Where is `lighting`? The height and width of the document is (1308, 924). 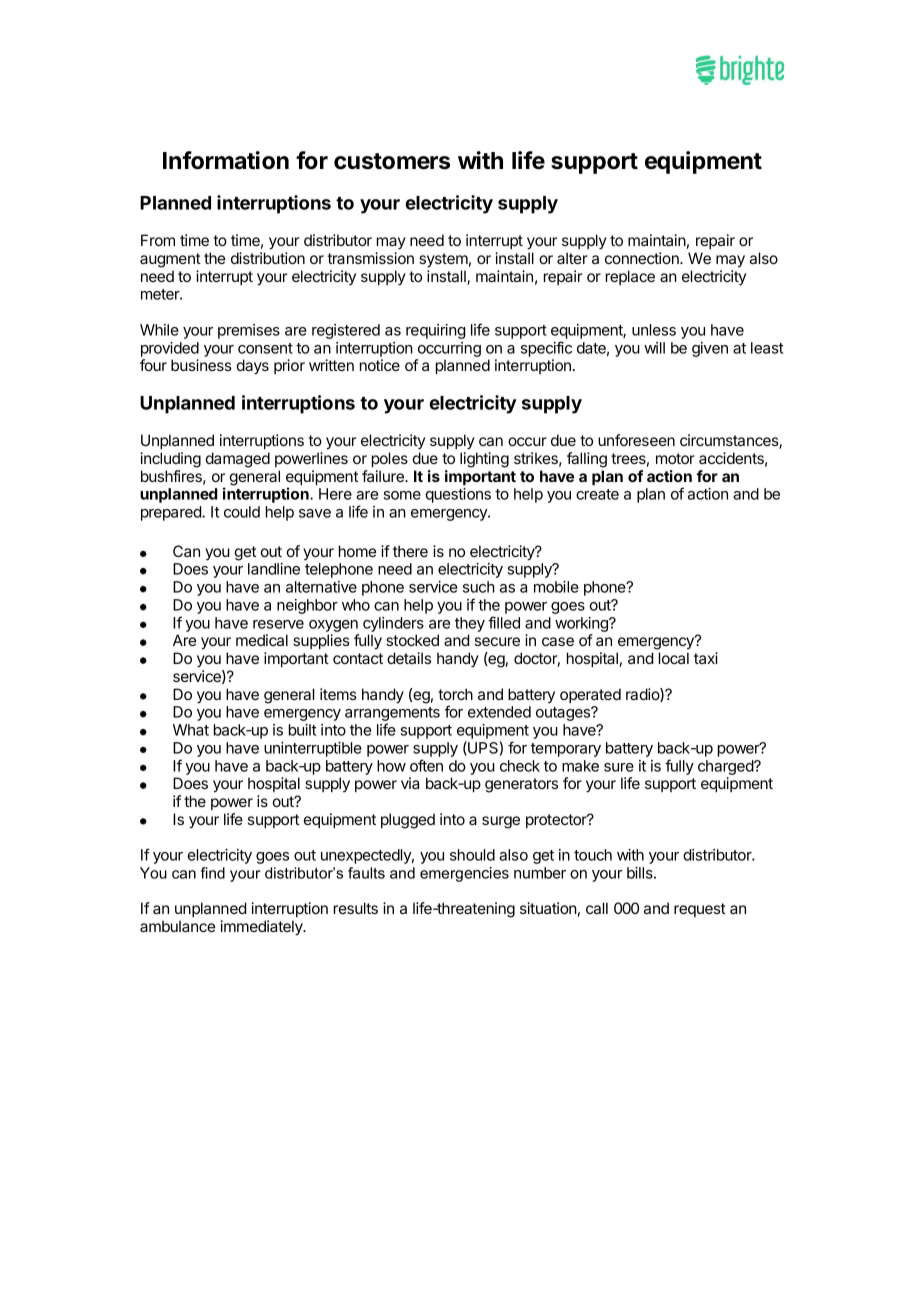
lighting is located at coordinates (484, 460).
